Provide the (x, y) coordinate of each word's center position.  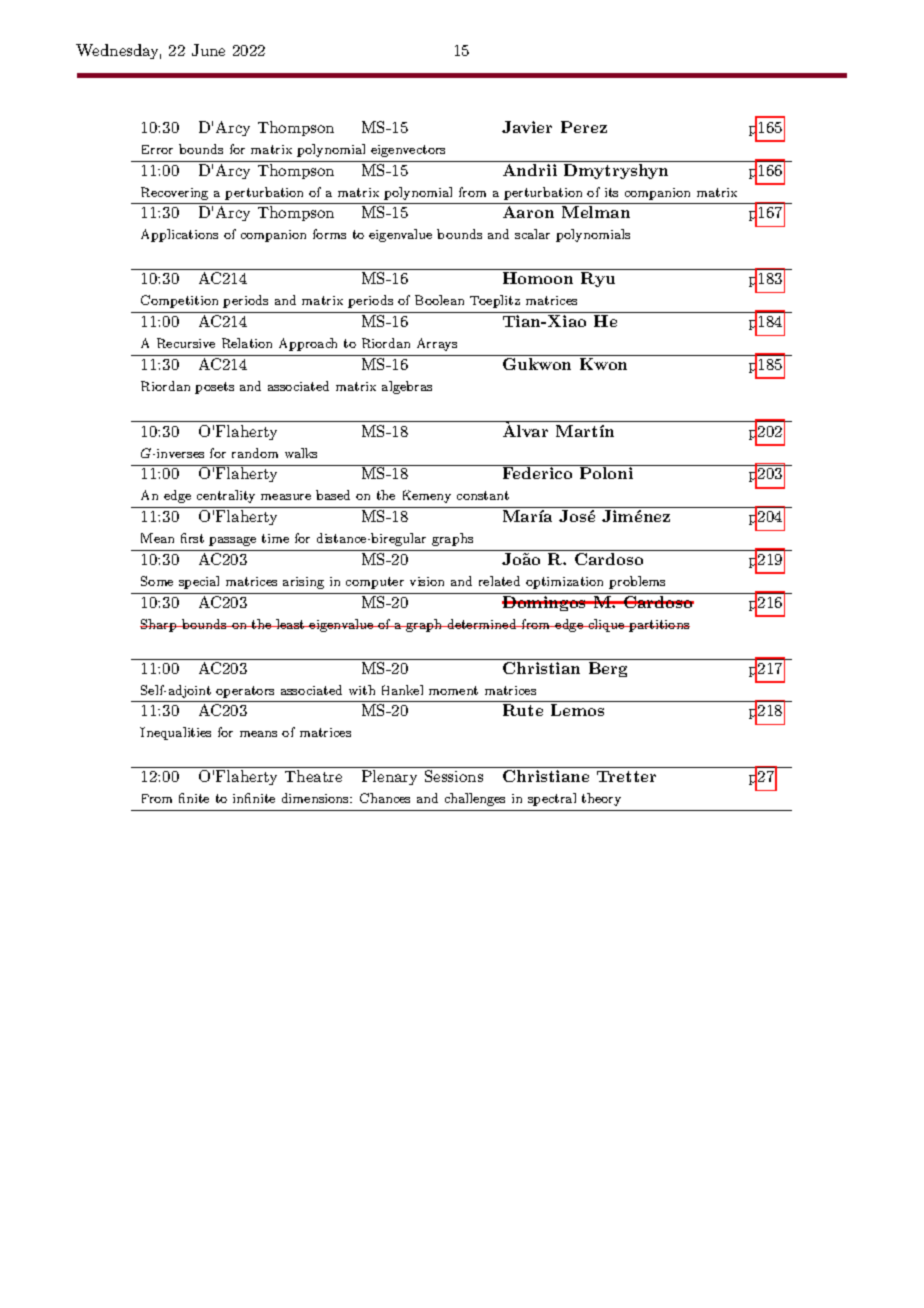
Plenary (389, 777)
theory (601, 799)
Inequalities (175, 733)
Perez (584, 127)
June (208, 50)
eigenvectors (408, 151)
